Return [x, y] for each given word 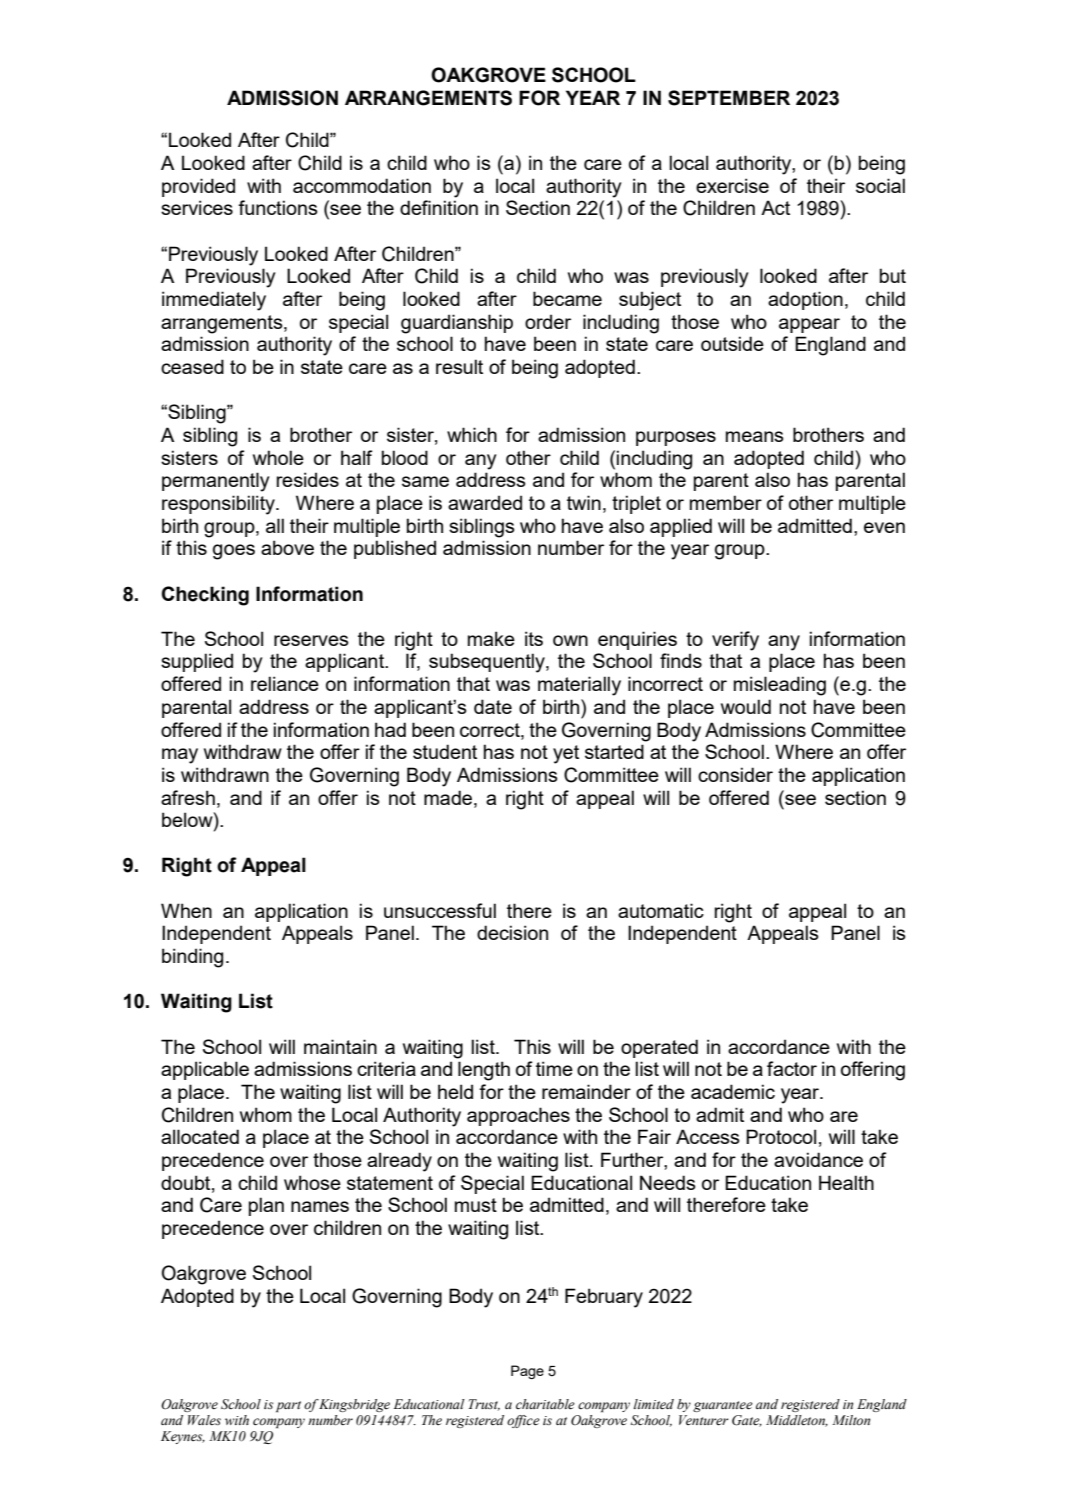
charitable [545, 1404]
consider [735, 774]
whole [278, 457]
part [288, 1406]
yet [566, 754]
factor [792, 1068]
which [472, 434]
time [554, 1068]
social [880, 185]
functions [278, 207]
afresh [188, 797]
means [755, 436]
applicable [205, 1070]
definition [439, 207]
